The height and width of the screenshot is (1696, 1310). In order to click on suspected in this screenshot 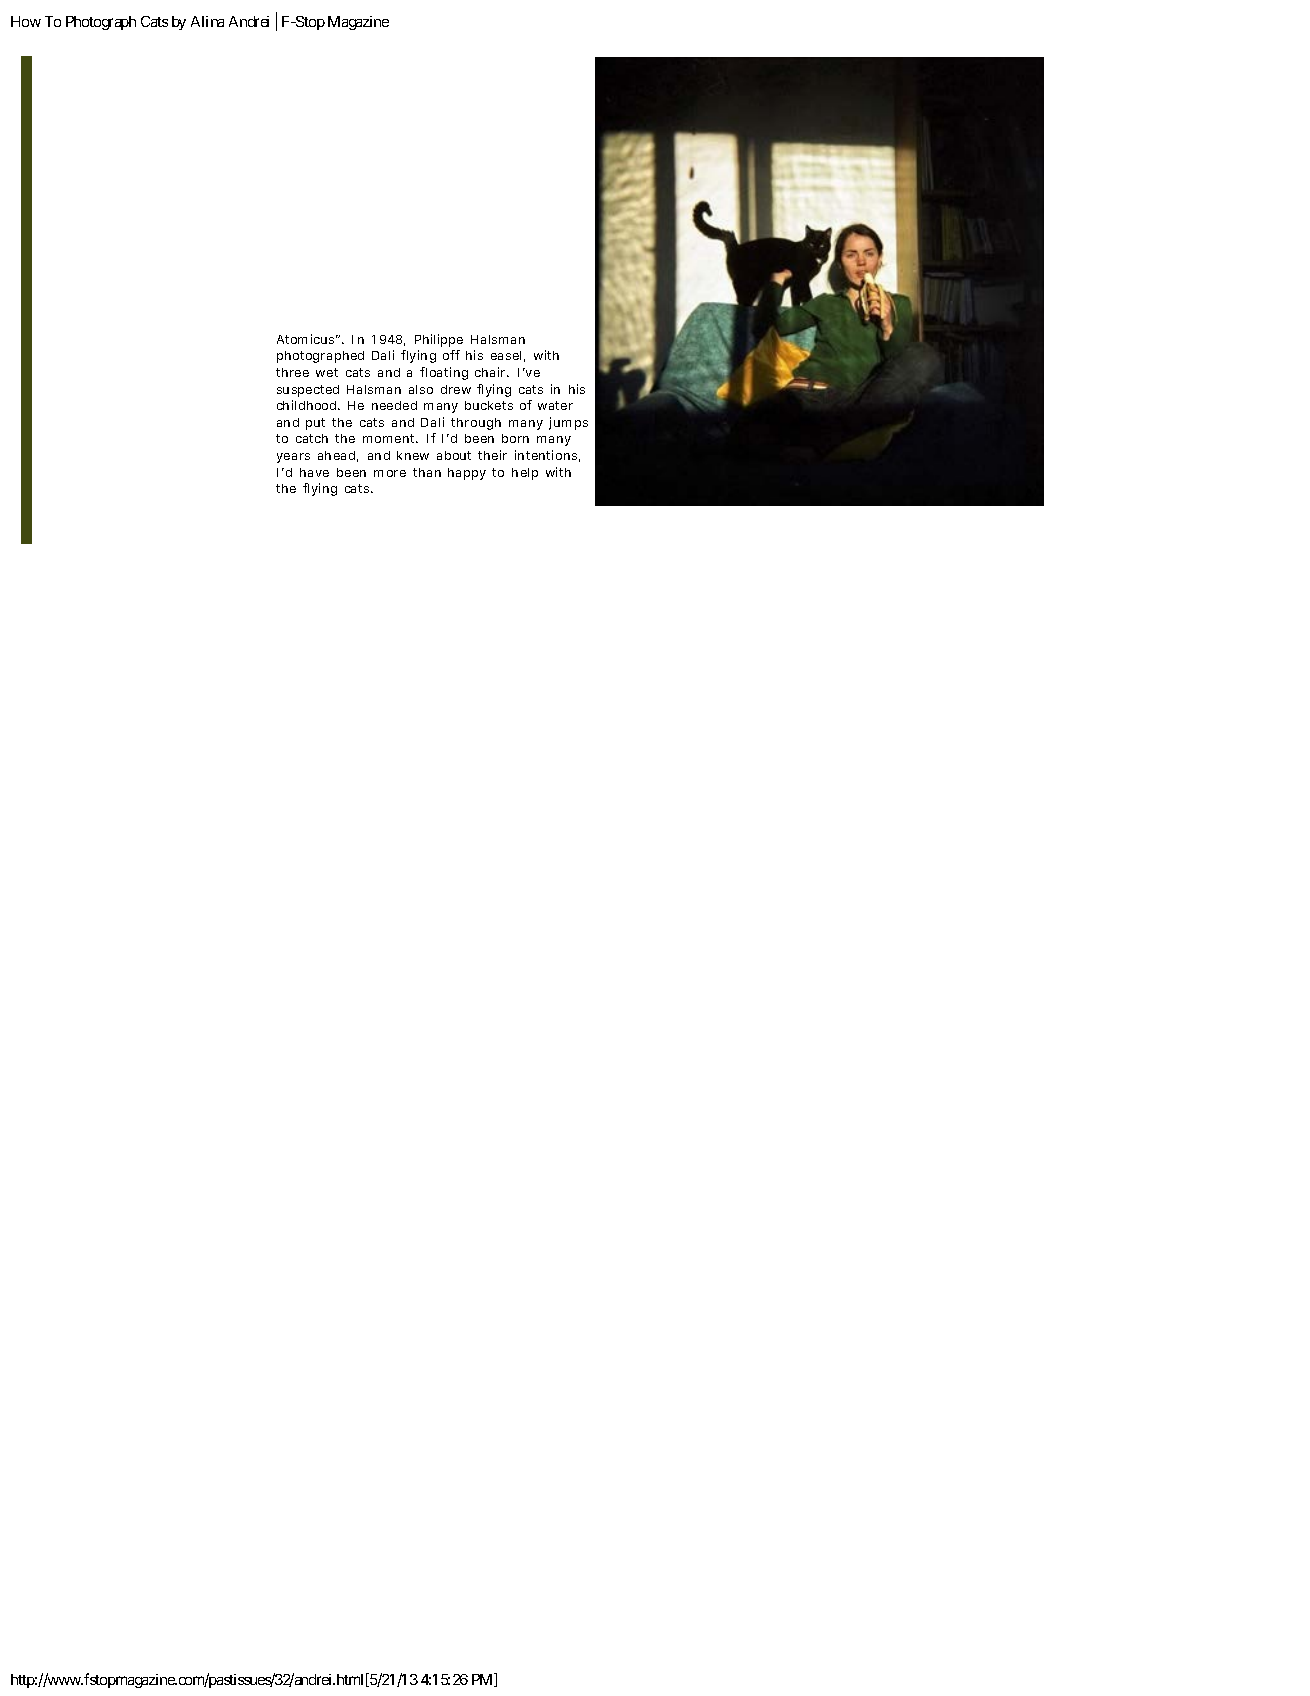, I will do `click(308, 391)`.
